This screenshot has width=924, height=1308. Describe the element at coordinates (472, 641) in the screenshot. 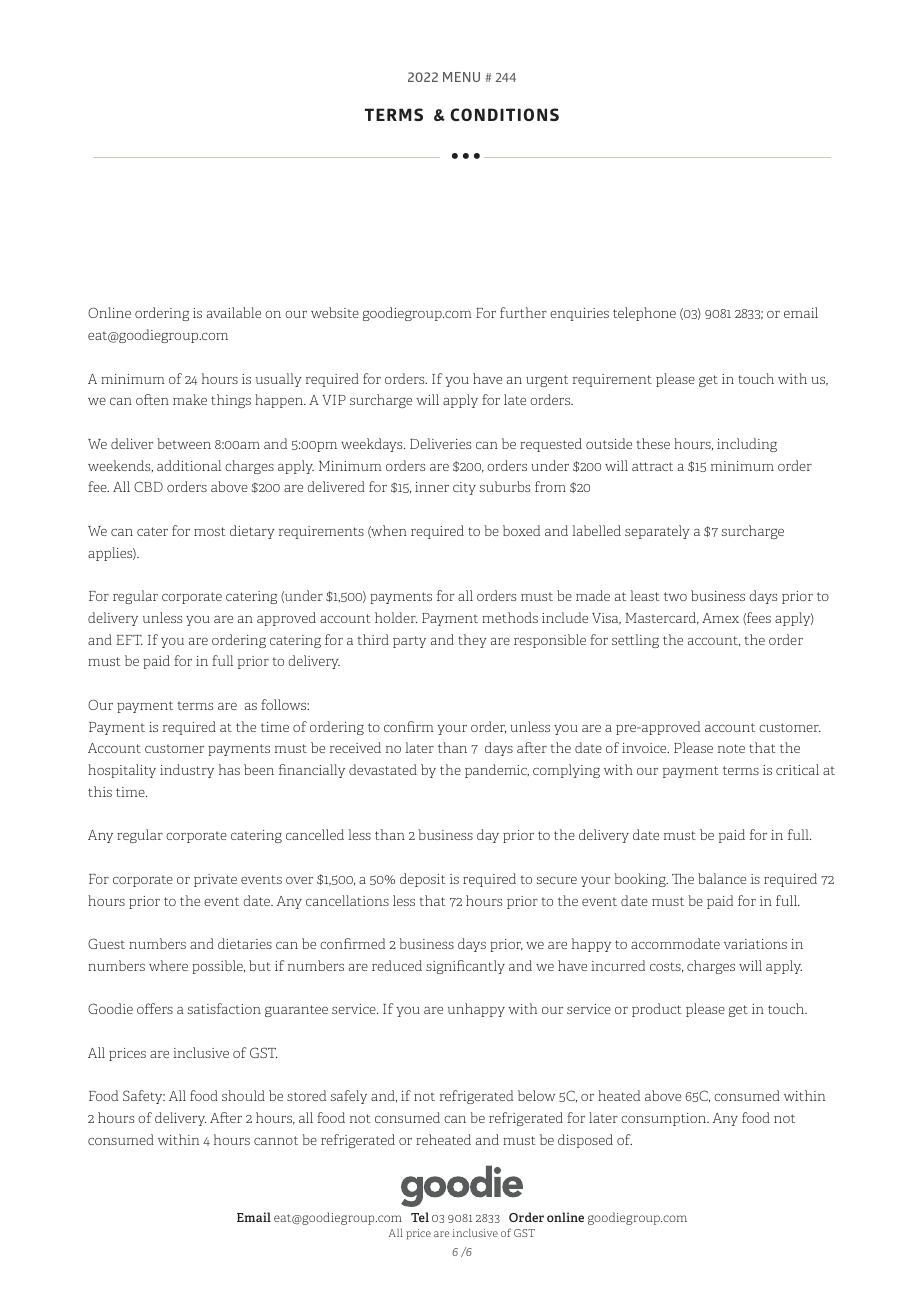

I see `they` at that location.
